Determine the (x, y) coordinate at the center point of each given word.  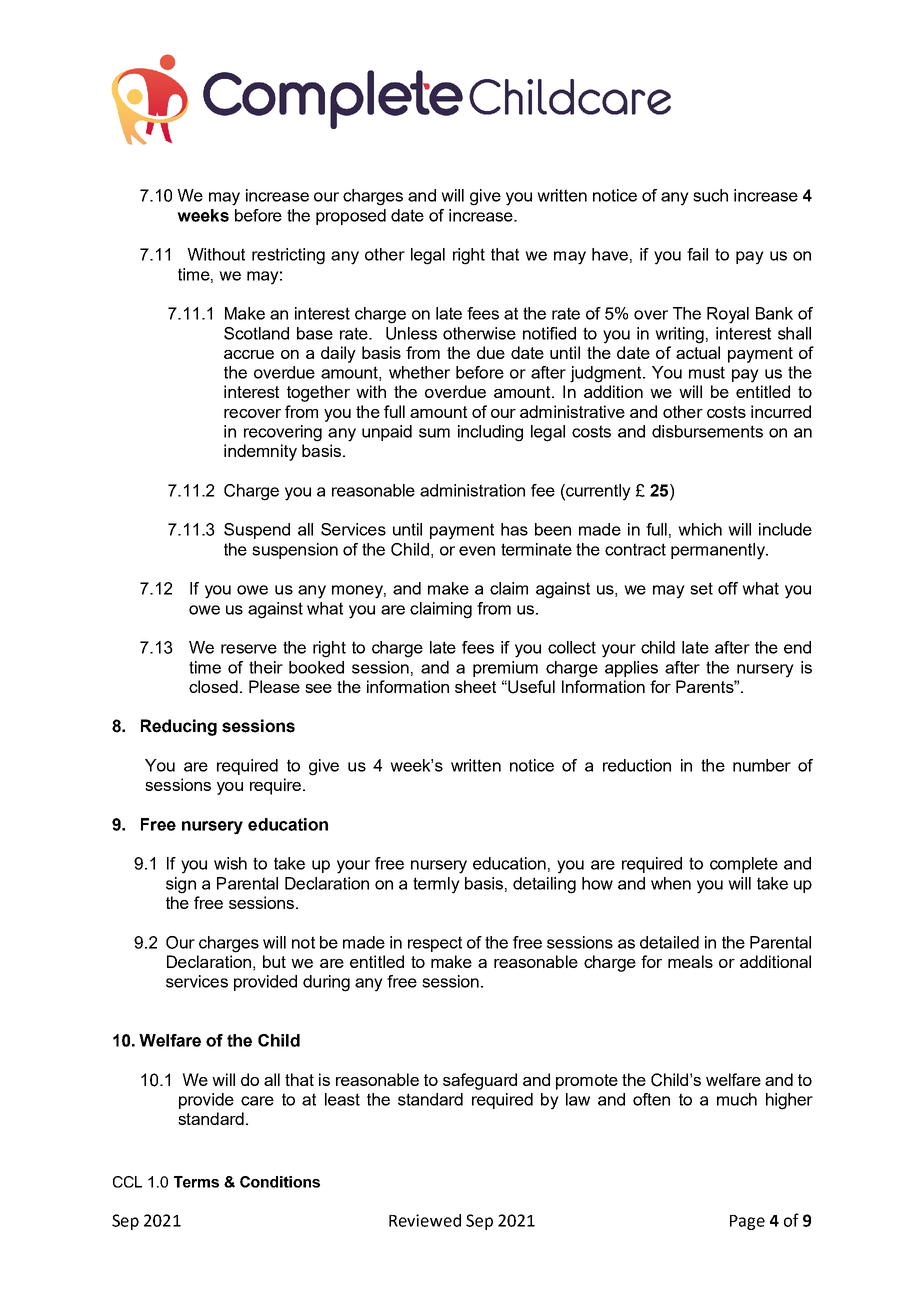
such (710, 195)
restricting (288, 256)
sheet (475, 686)
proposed (351, 217)
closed (213, 686)
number (762, 765)
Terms (196, 1182)
